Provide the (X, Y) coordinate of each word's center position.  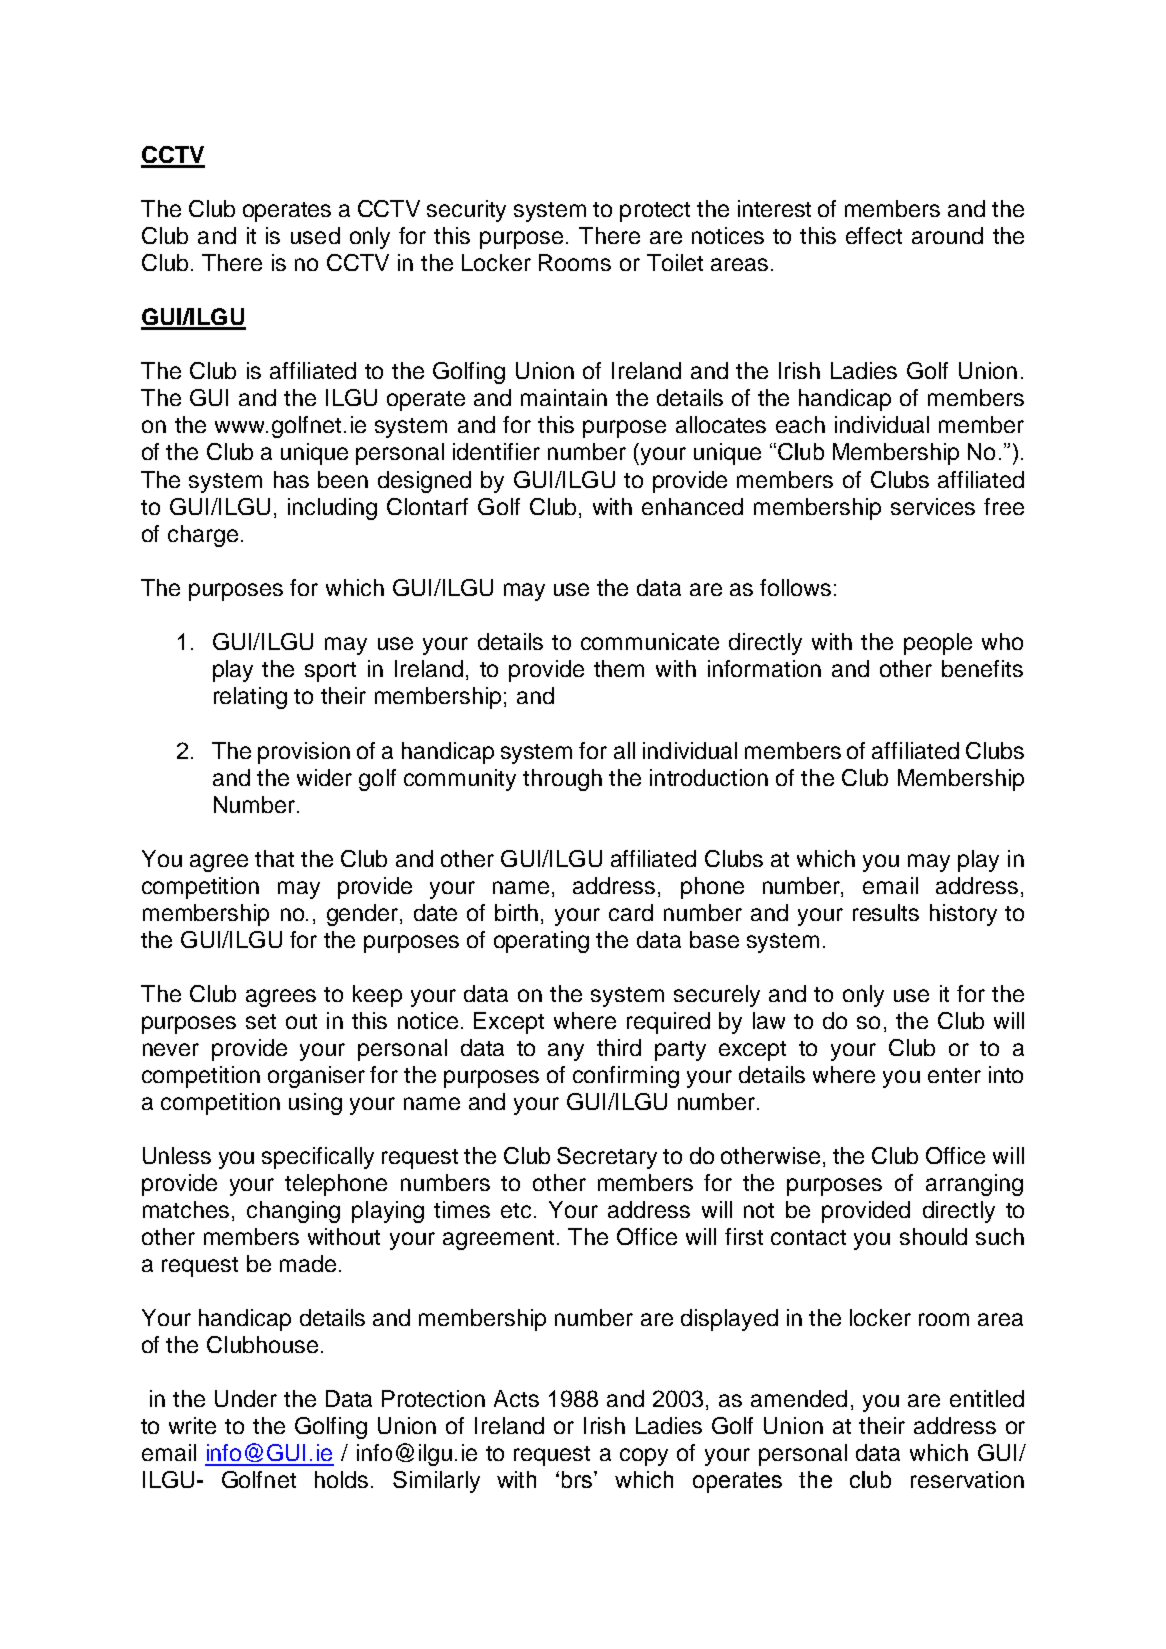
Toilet (675, 262)
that (274, 858)
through (562, 780)
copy (644, 1457)
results (886, 912)
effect (874, 235)
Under (246, 1398)
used (315, 235)
